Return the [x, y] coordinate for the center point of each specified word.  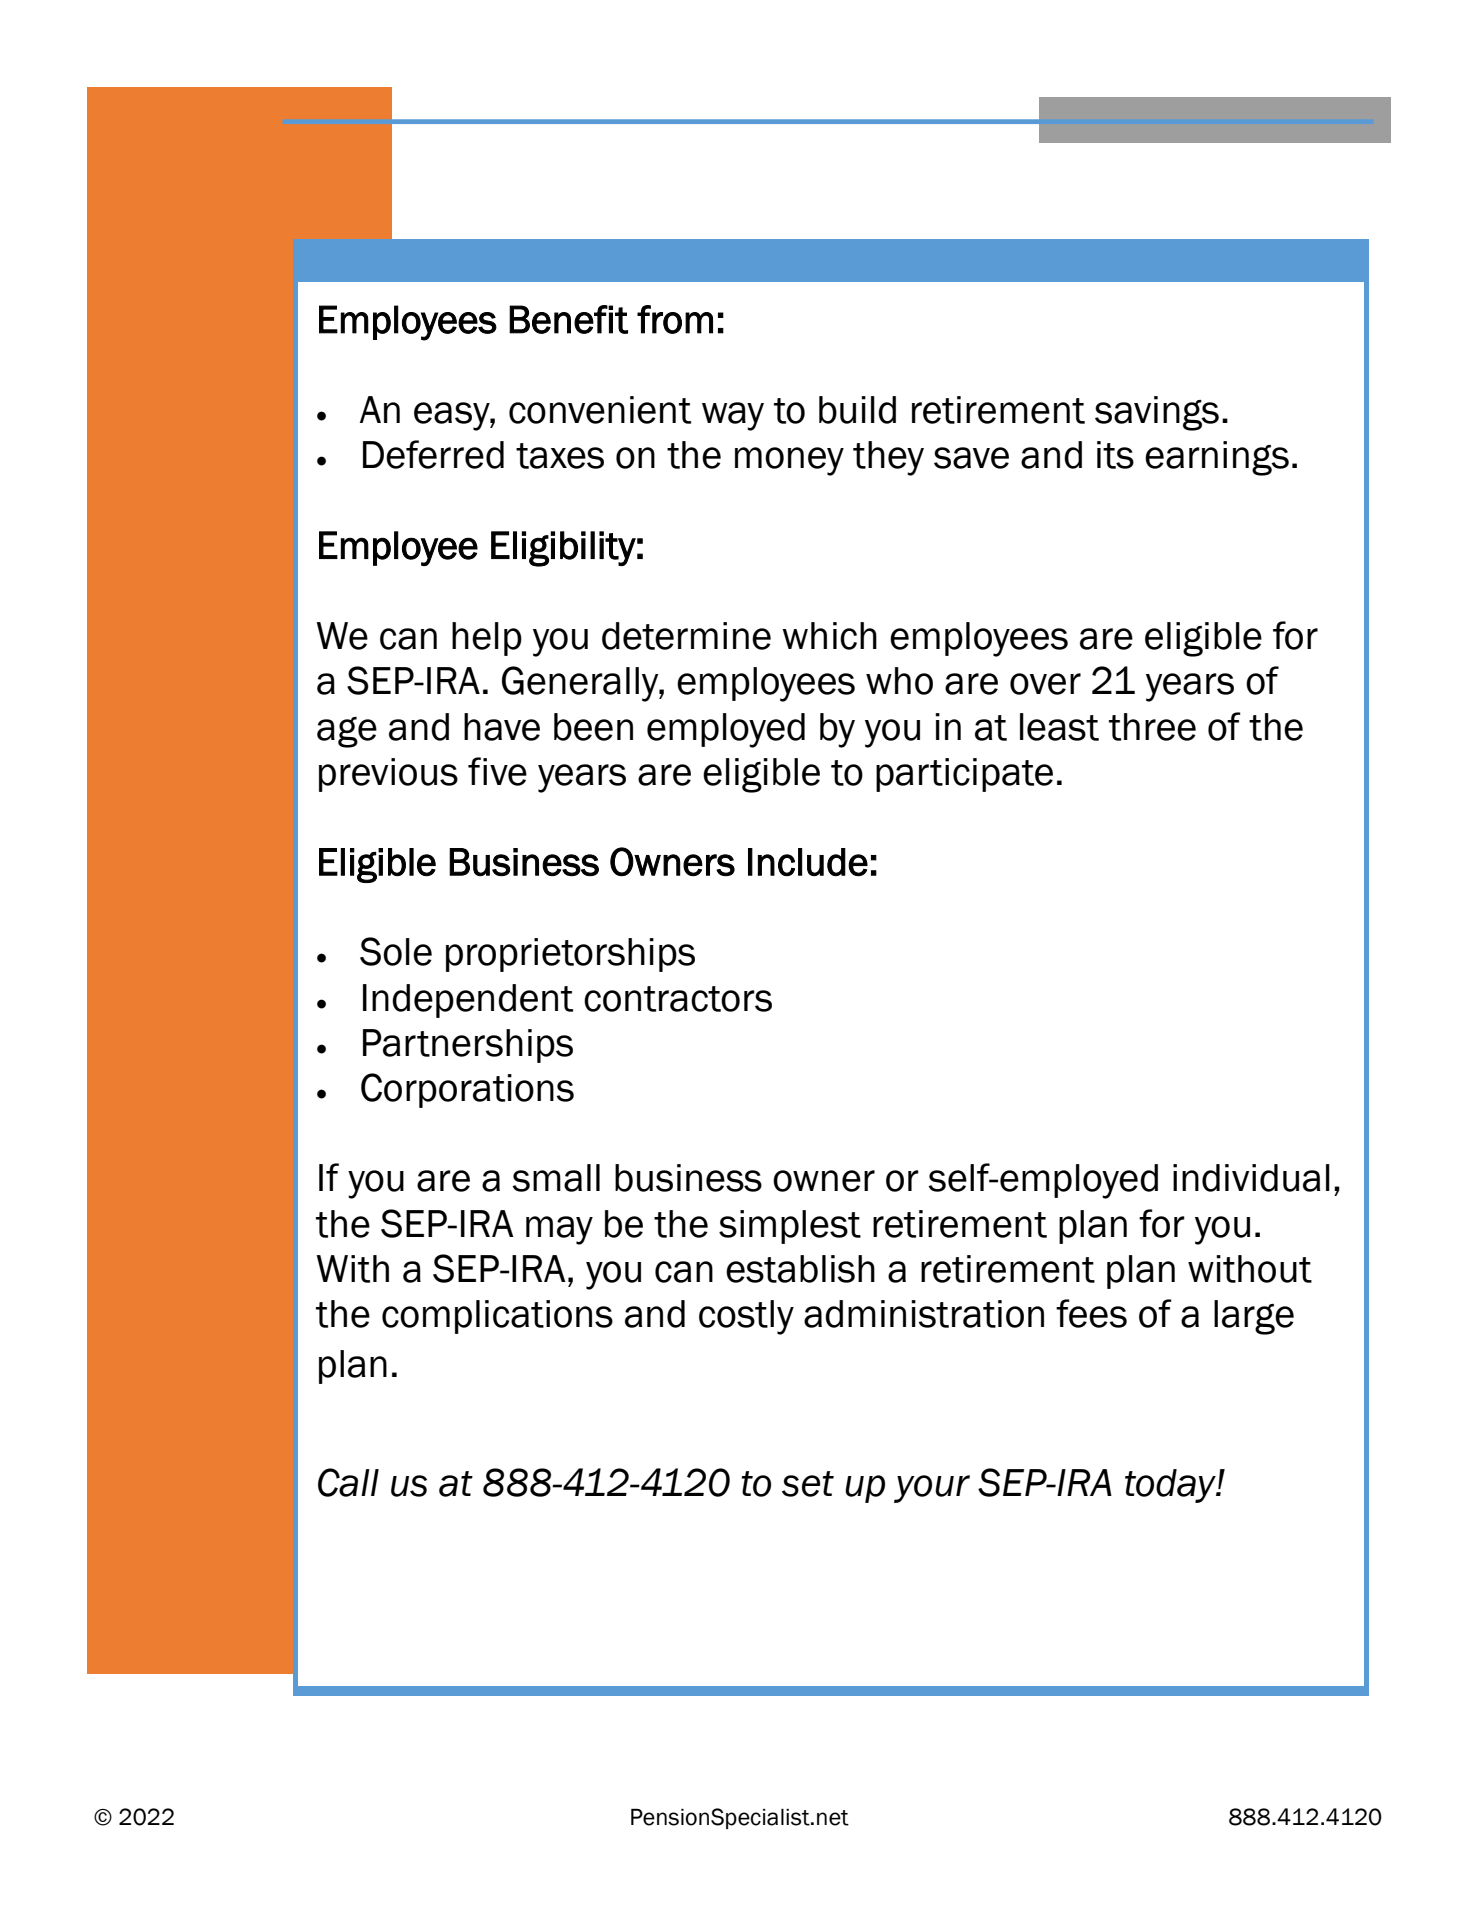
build [857, 410]
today [1171, 1486]
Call [348, 1482]
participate [964, 775]
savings [1157, 413]
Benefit [568, 319]
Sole [396, 951]
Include [808, 862]
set [808, 1484]
